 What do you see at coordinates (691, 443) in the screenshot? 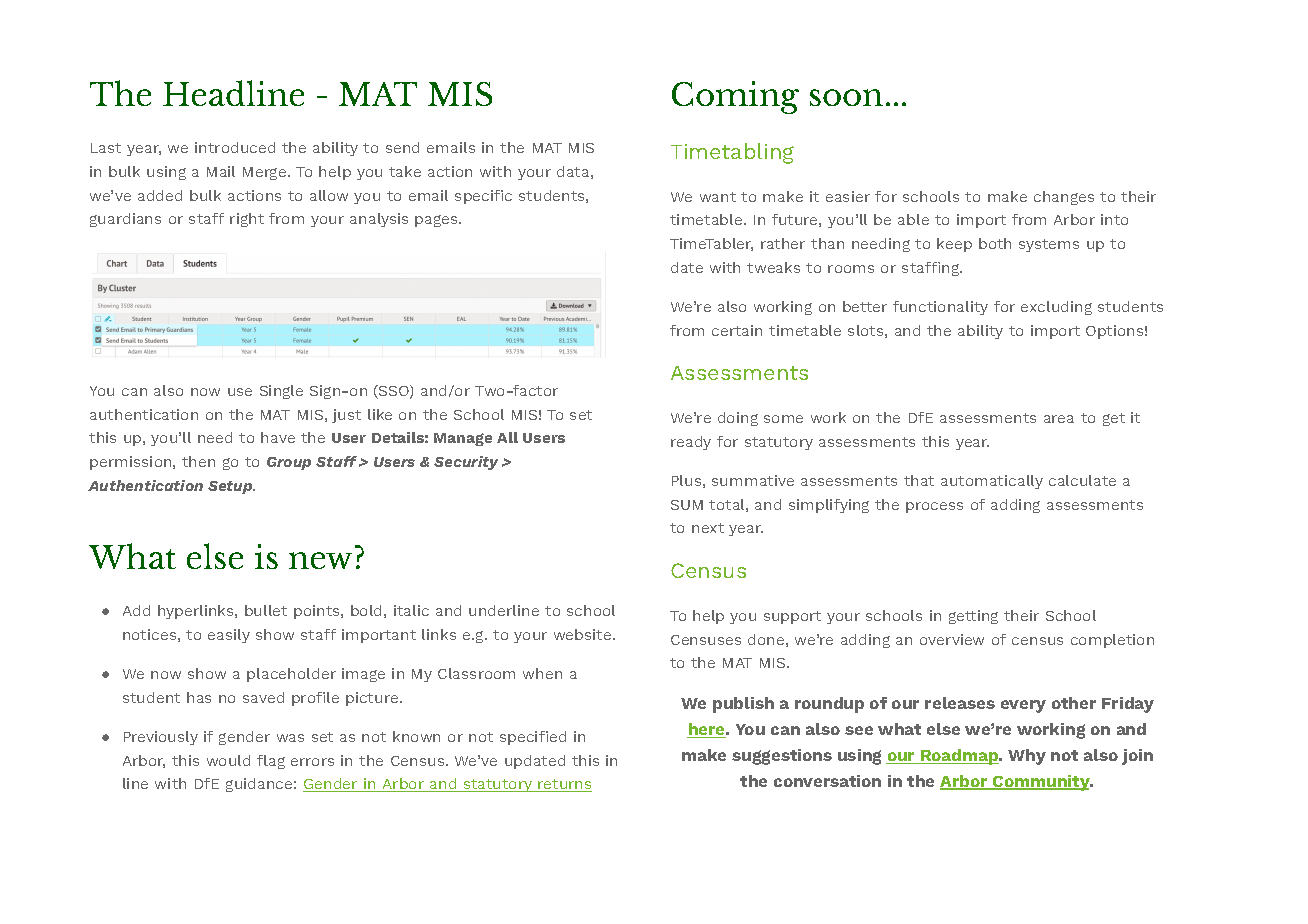
I see `ready` at bounding box center [691, 443].
